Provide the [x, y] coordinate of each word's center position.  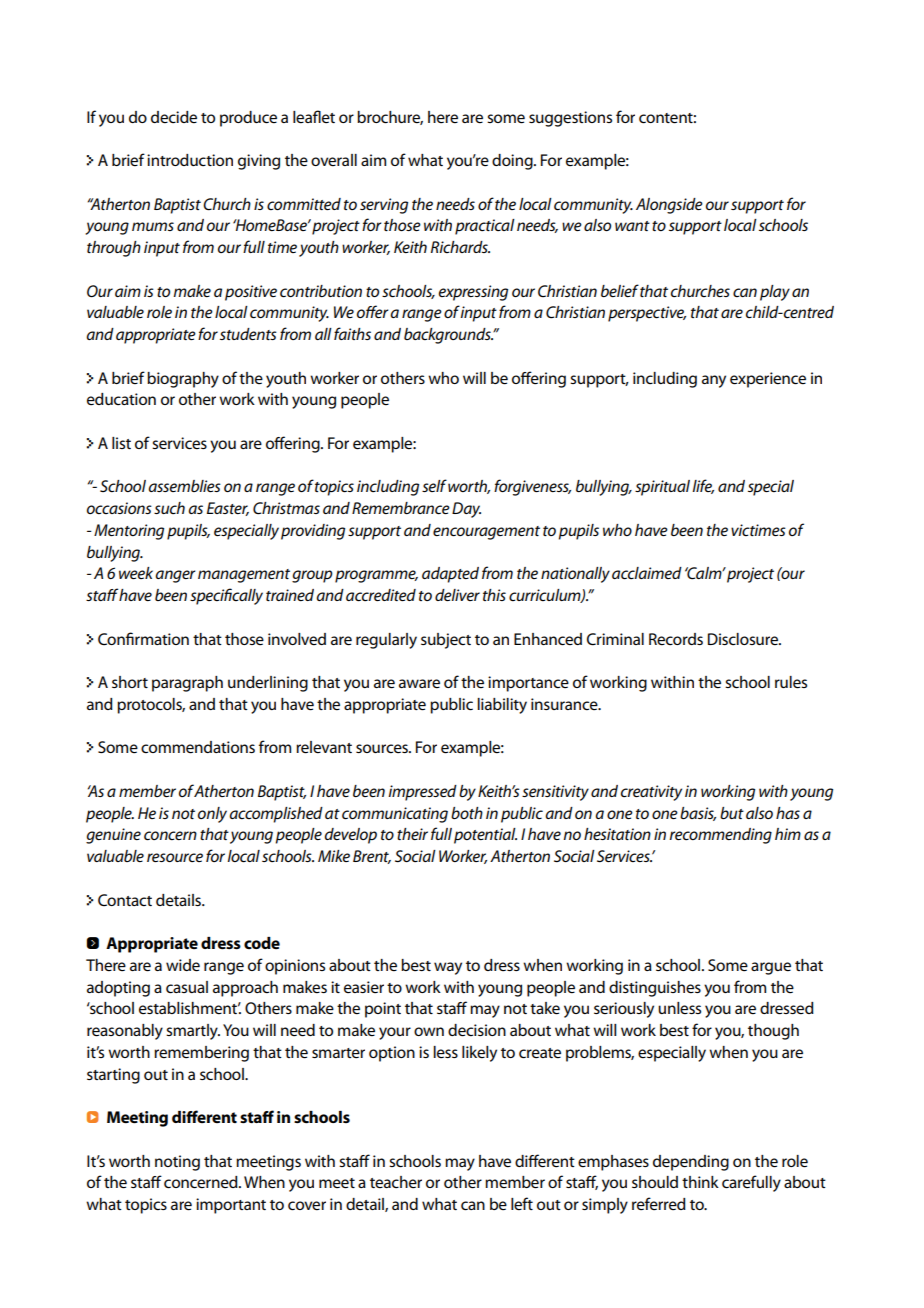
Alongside [669, 206]
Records [676, 639]
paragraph [187, 684]
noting [177, 1163]
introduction [190, 160]
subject [446, 641]
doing [513, 162]
